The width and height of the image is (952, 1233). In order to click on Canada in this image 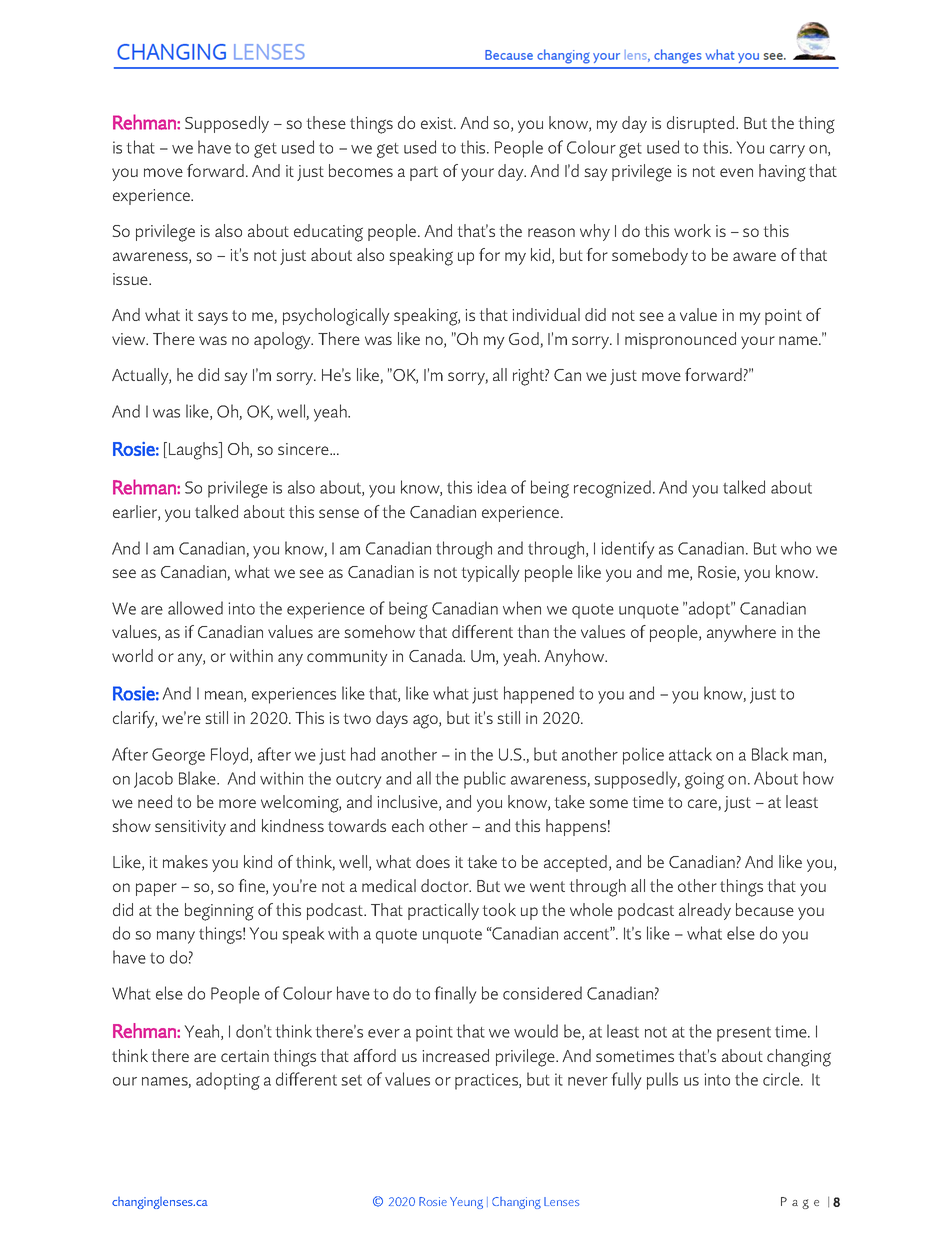, I will do `click(437, 655)`.
